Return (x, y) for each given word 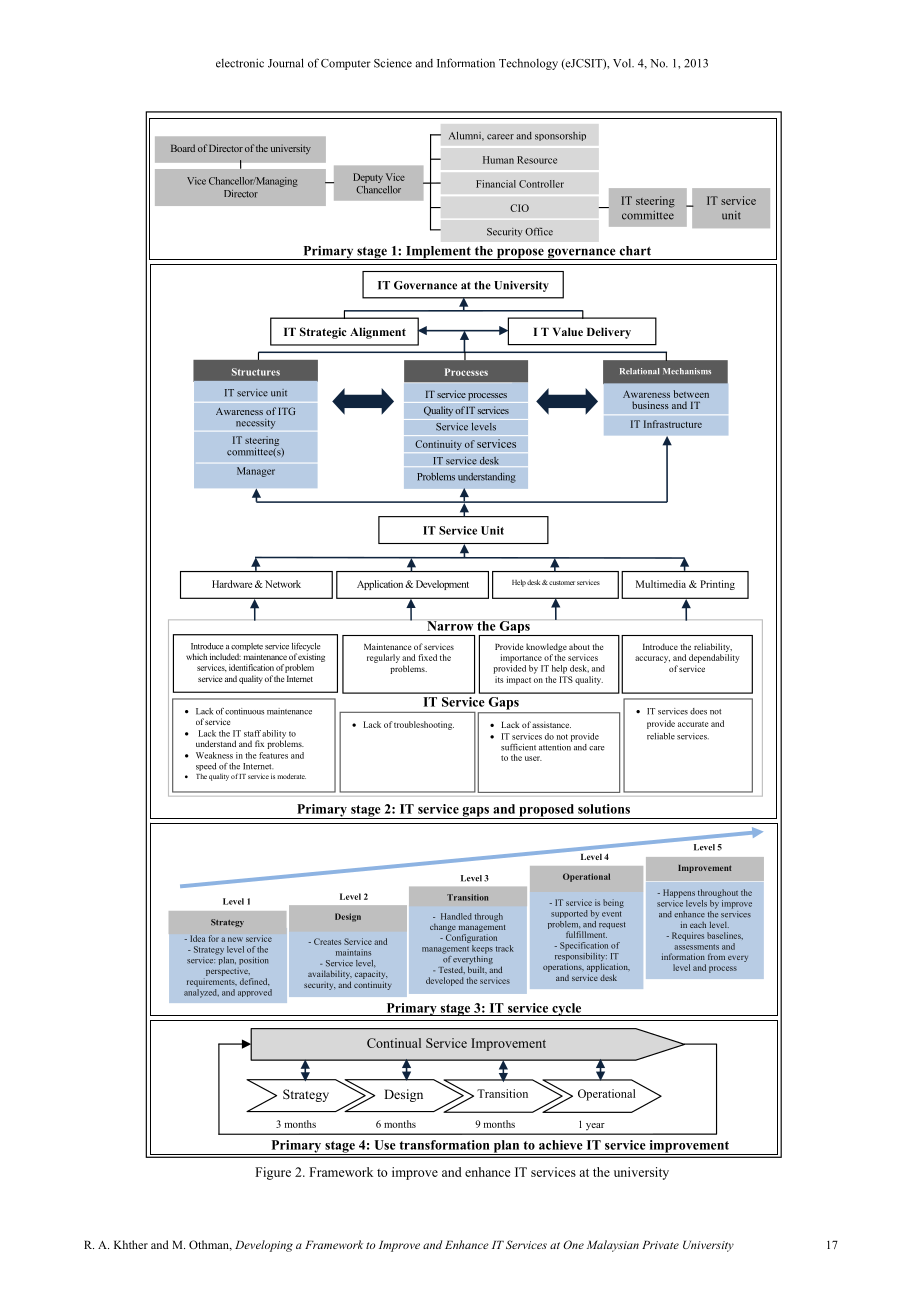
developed (445, 981)
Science (393, 63)
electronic (240, 63)
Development (442, 585)
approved (255, 993)
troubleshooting (424, 725)
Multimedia (661, 584)
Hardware (232, 584)
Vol (623, 63)
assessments (696, 947)
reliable (661, 736)
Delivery (609, 333)
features (273, 755)
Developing (264, 1246)
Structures (256, 372)
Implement (438, 253)
